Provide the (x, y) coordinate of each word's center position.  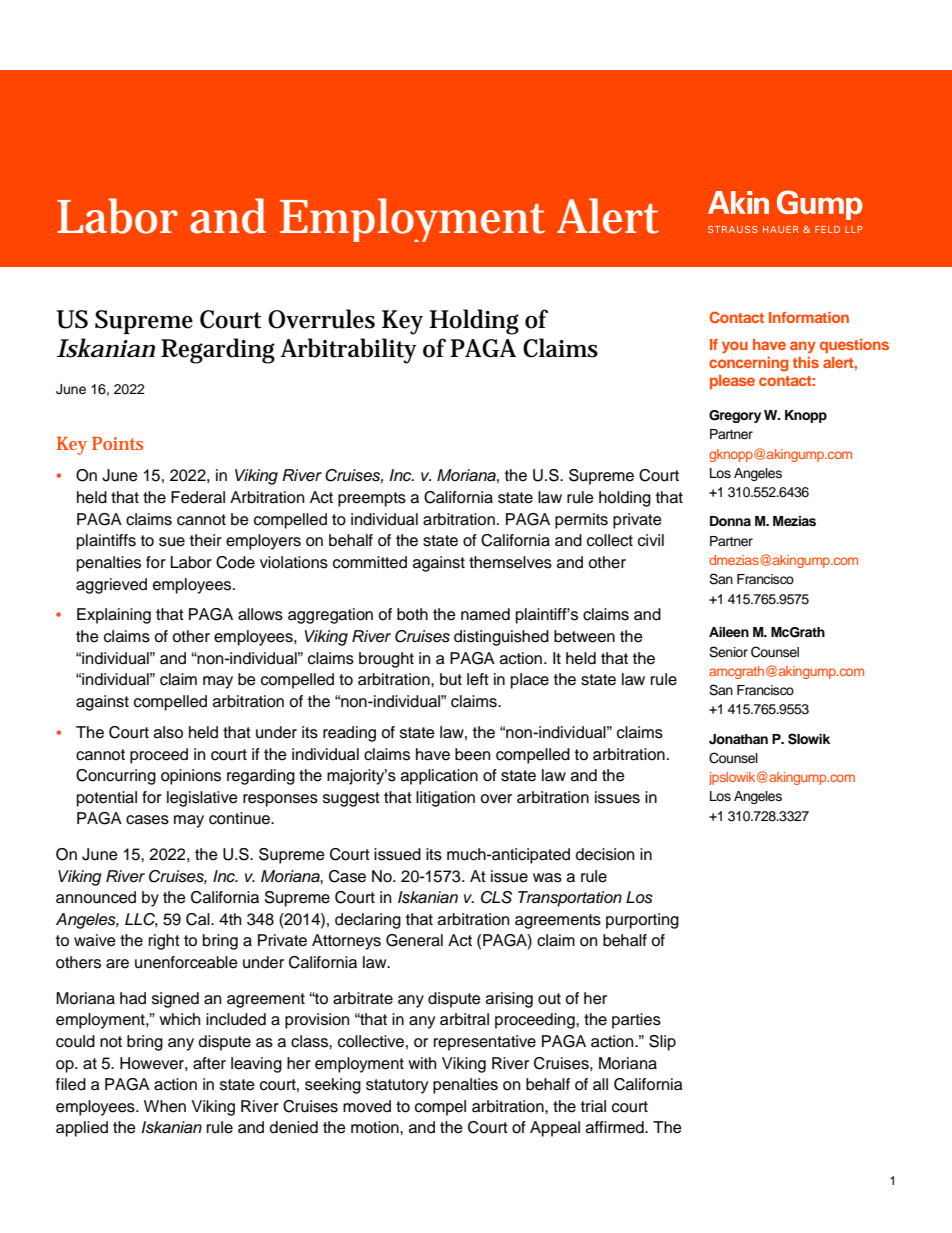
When (165, 1106)
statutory (397, 1086)
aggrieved (111, 586)
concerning (748, 364)
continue (240, 818)
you (735, 347)
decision (605, 854)
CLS (496, 897)
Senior (728, 652)
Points (117, 443)
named (485, 614)
